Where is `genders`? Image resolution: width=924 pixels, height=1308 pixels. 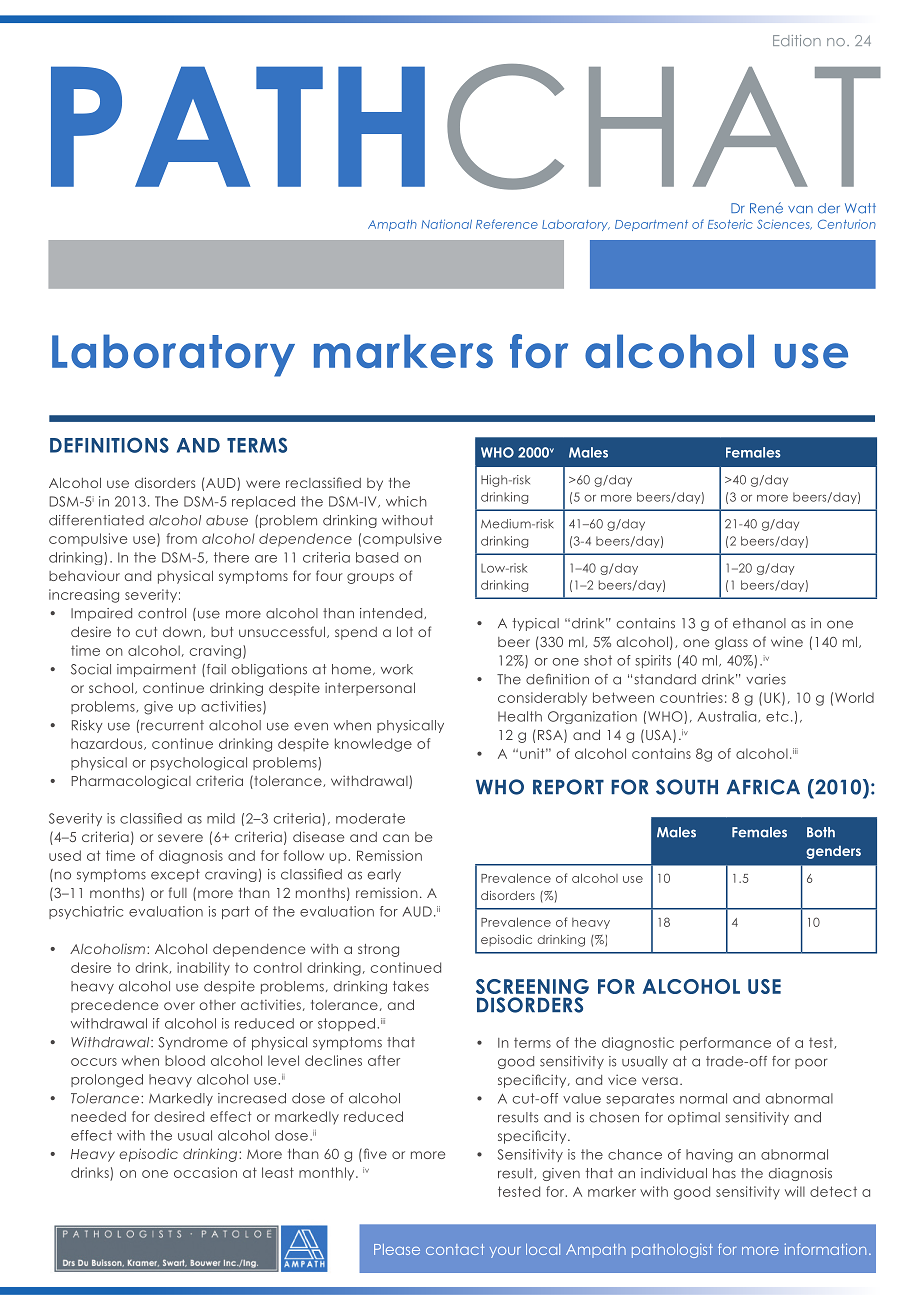 genders is located at coordinates (833, 852).
